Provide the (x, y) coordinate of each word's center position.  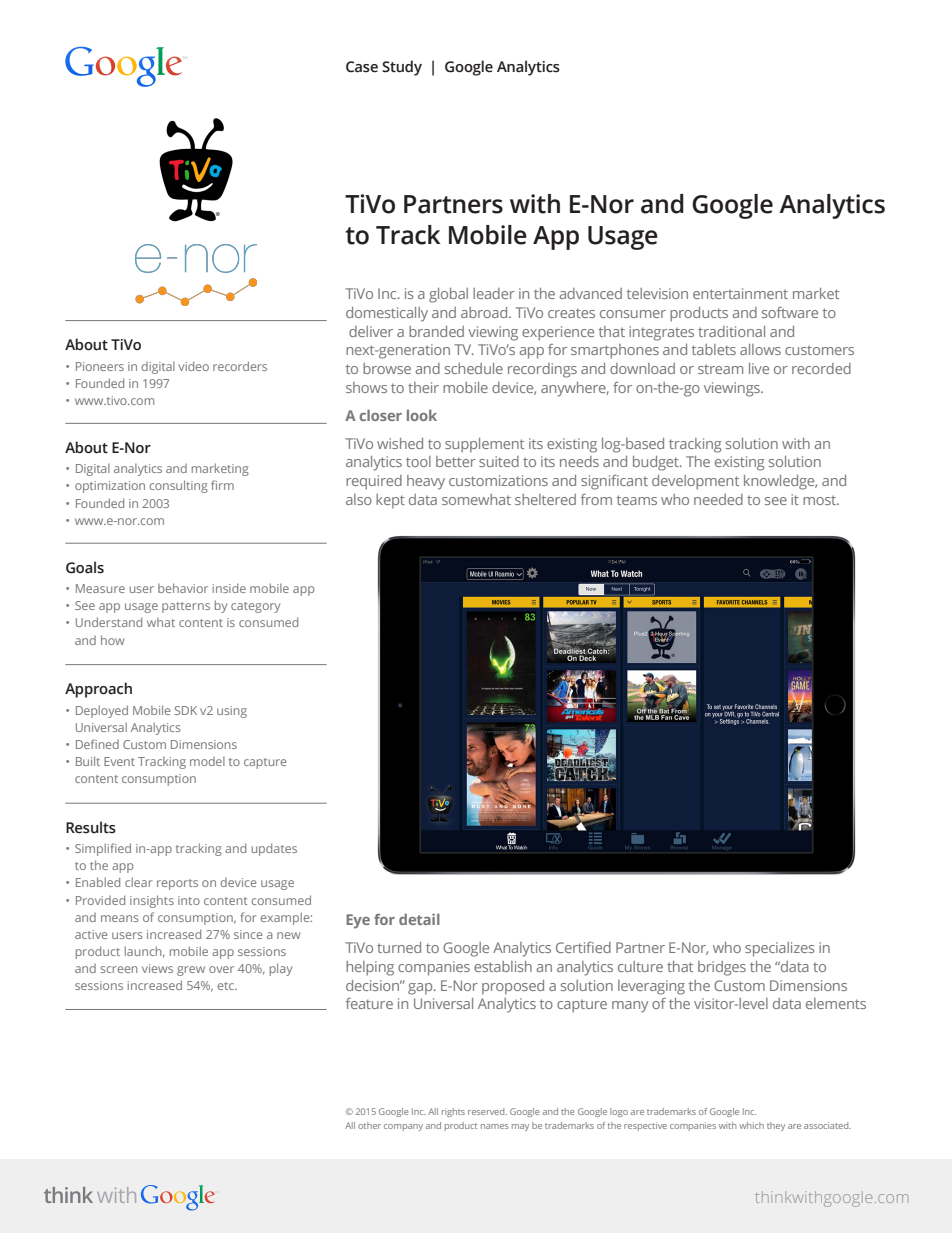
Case (362, 67)
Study (402, 68)
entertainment (740, 293)
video (193, 366)
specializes (780, 949)
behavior (183, 588)
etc (227, 986)
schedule (474, 368)
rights (453, 1112)
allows (760, 349)
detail (419, 919)
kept (390, 501)
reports (177, 884)
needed (718, 499)
